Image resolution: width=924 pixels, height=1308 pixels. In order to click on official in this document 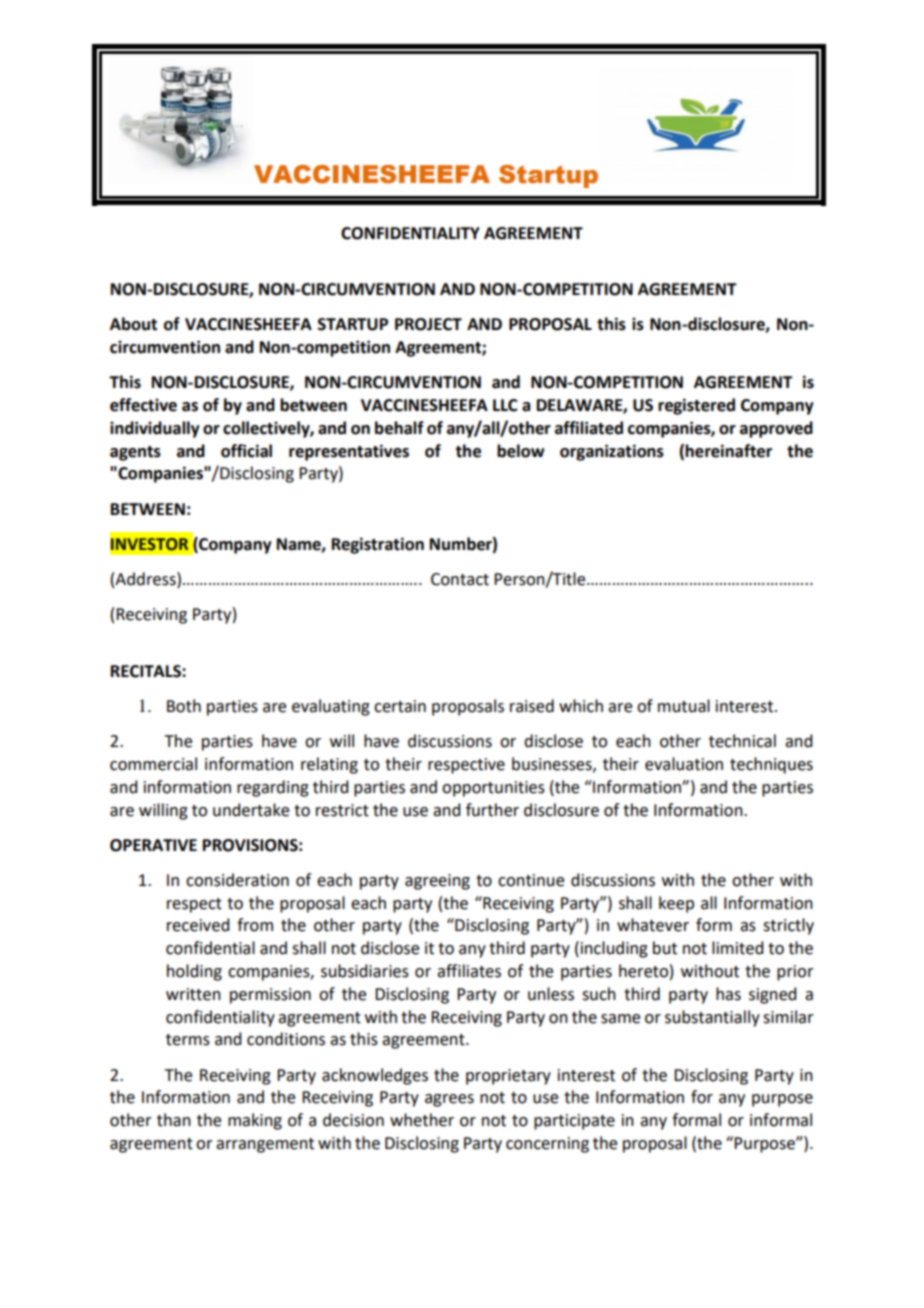, I will do `click(246, 451)`.
